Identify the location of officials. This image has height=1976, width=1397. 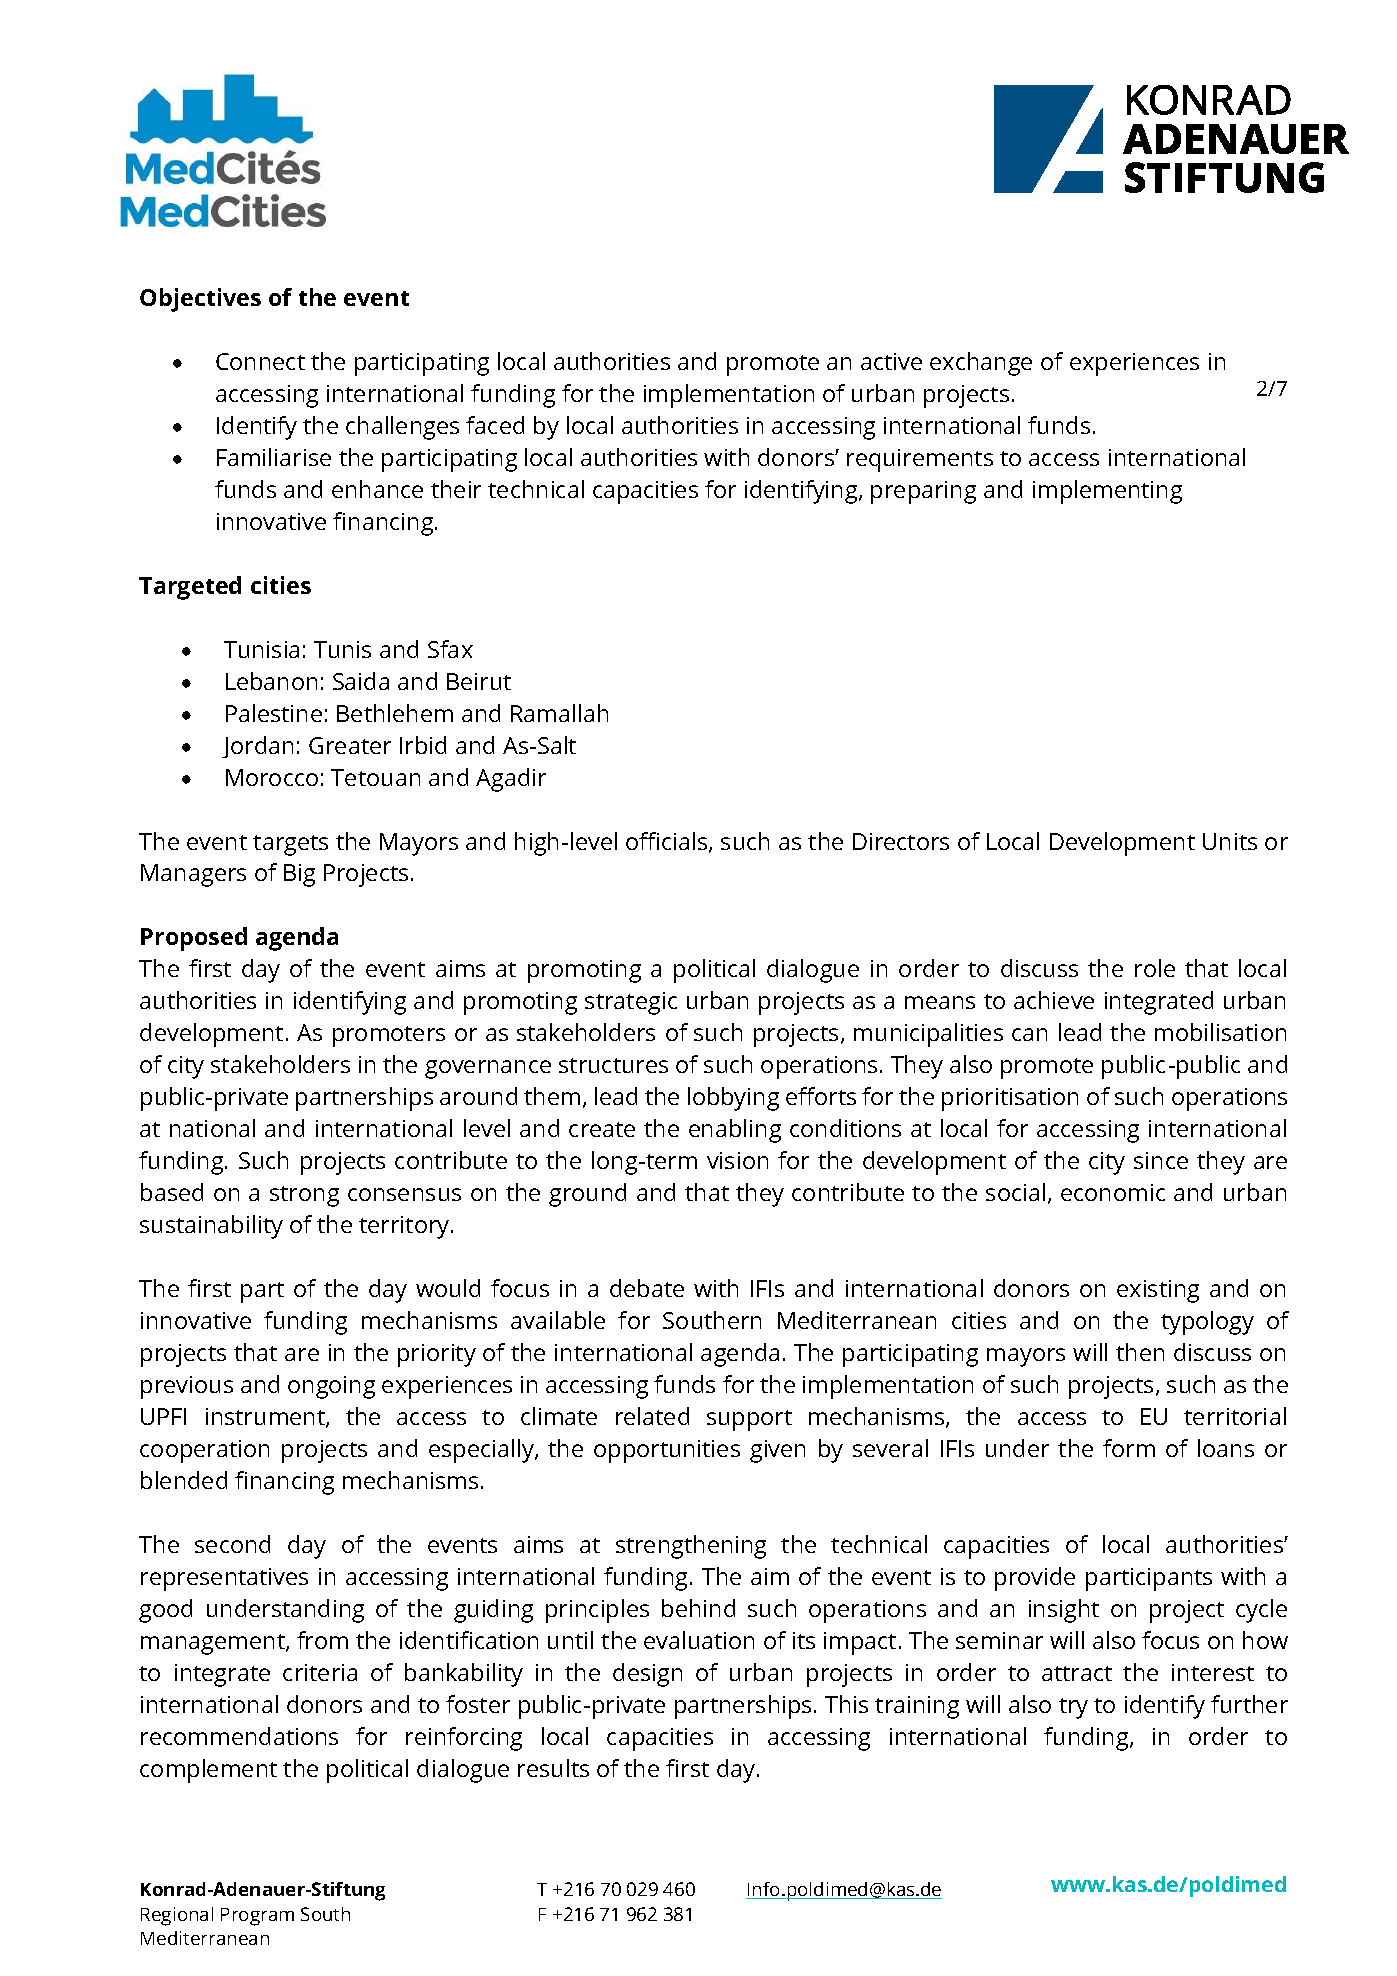
(668, 842).
